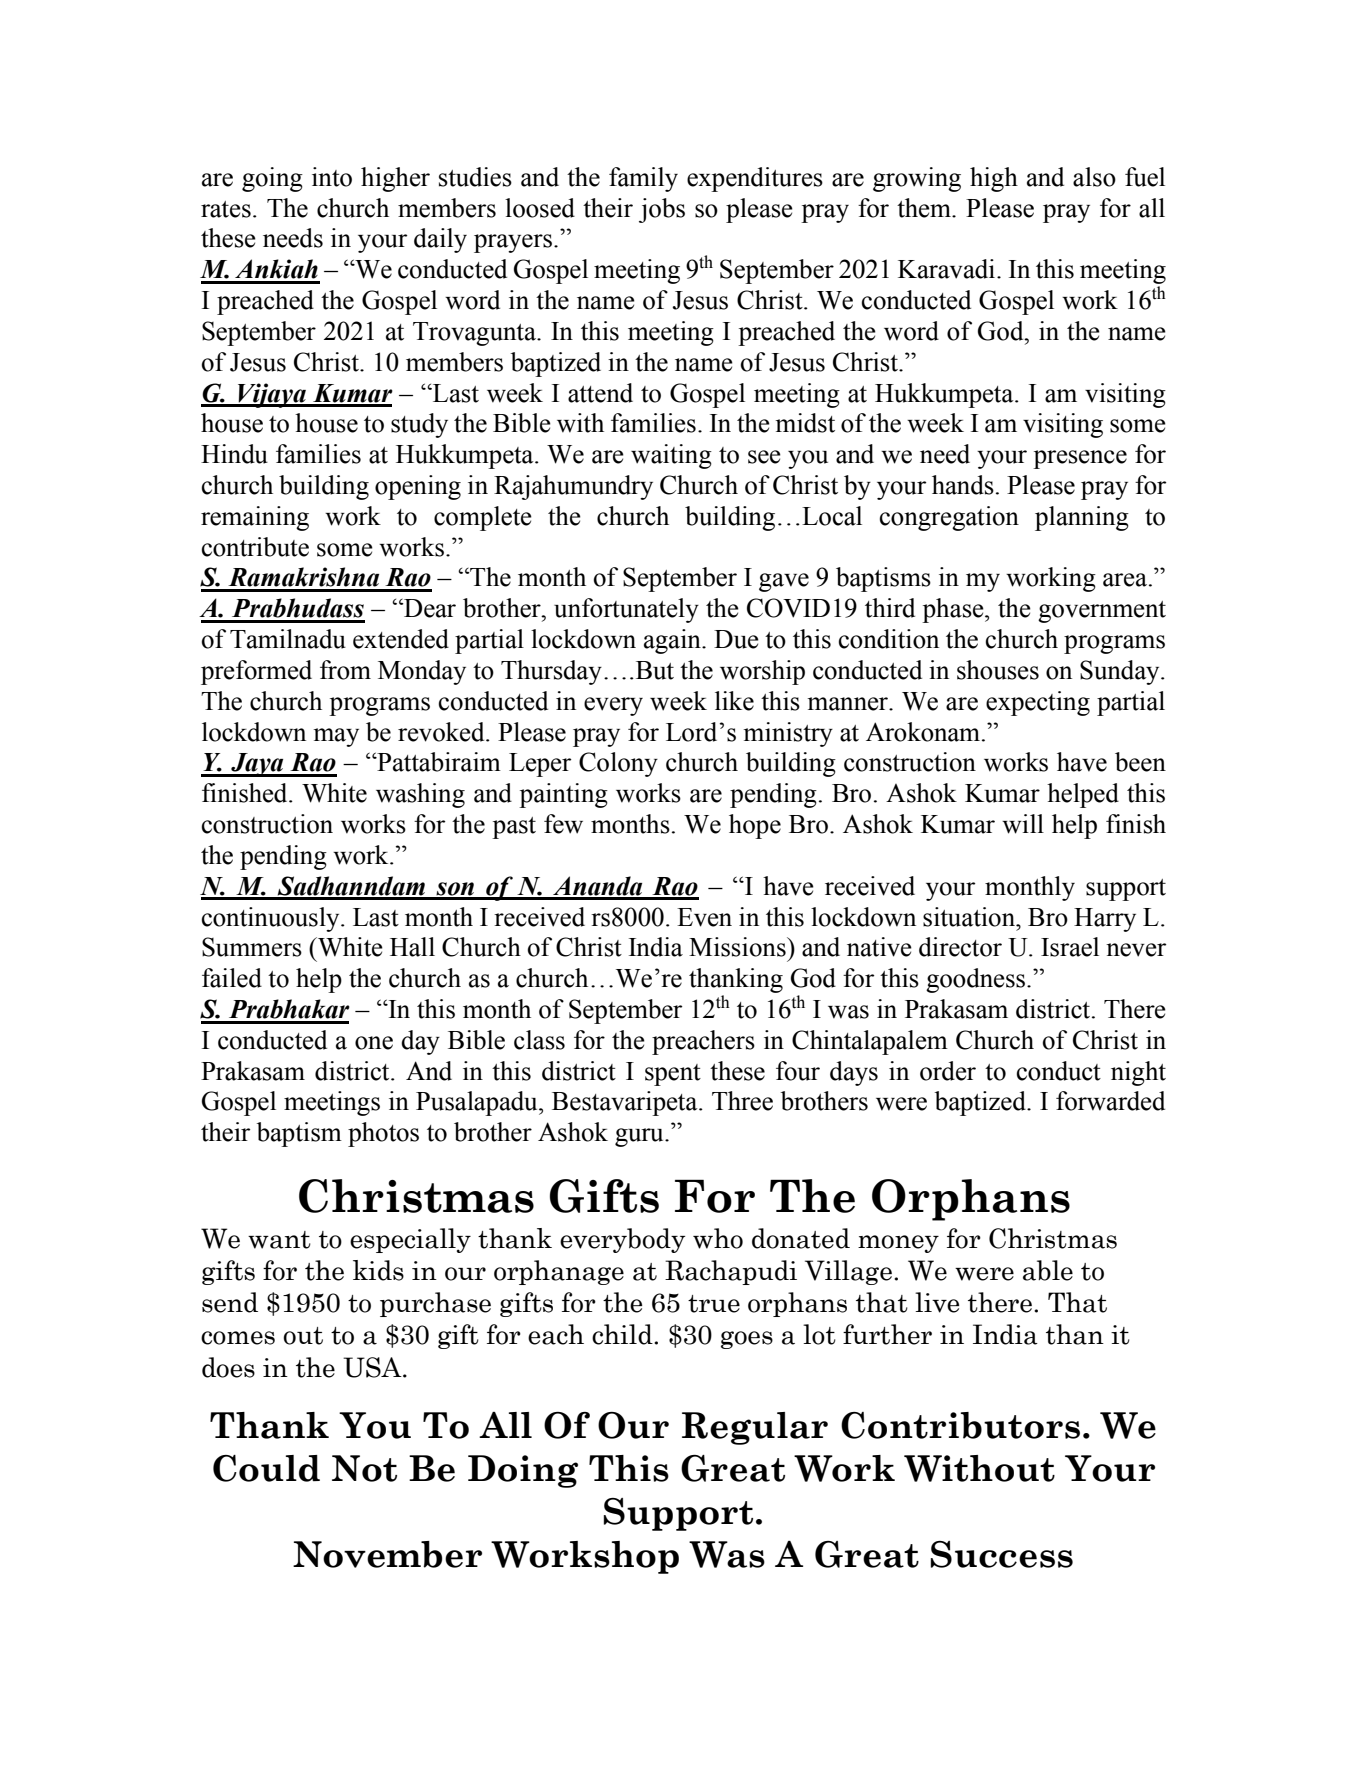  Describe the element at coordinates (673, 1075) in the image. I see `spent` at that location.
